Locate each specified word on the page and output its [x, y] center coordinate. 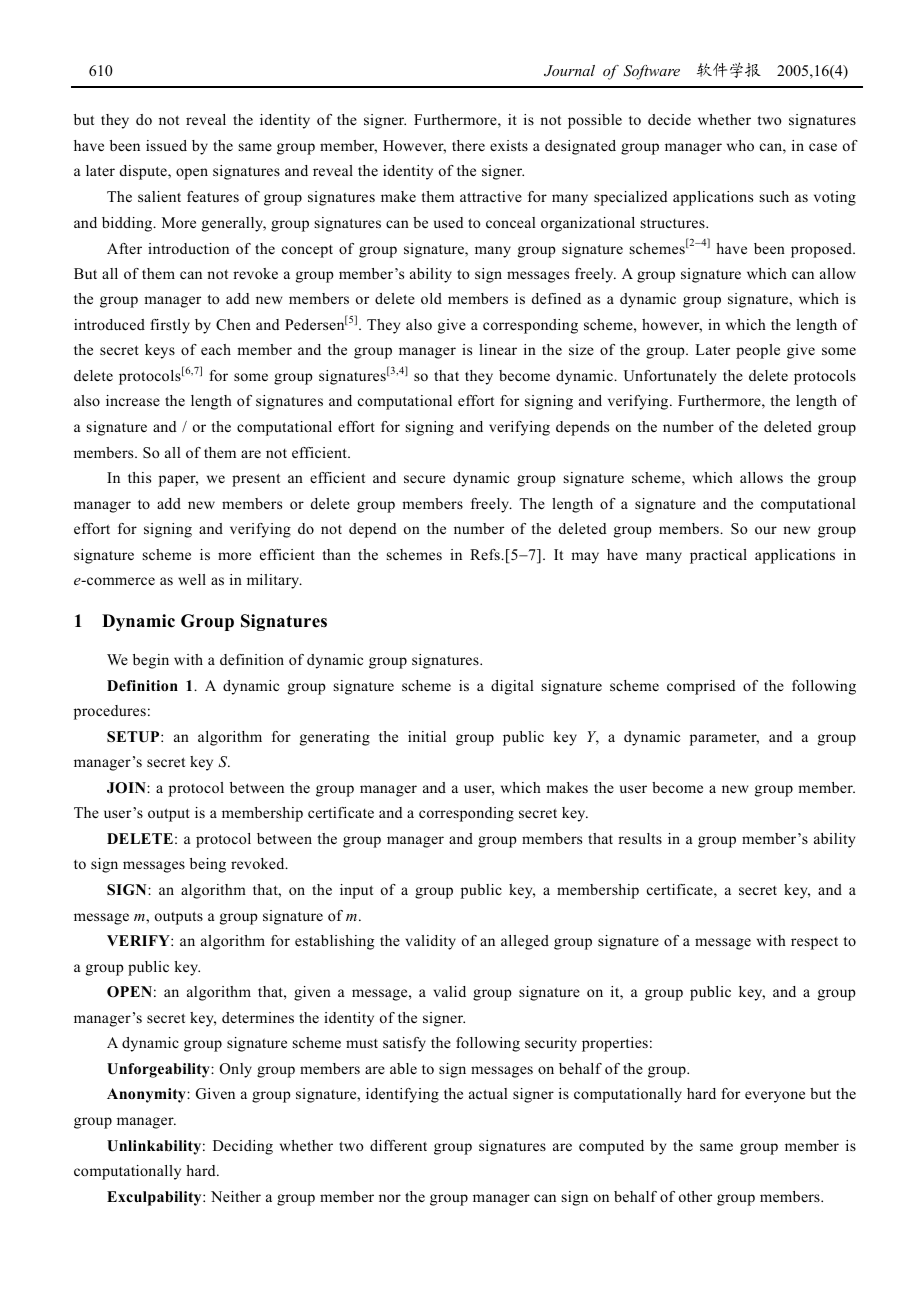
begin [151, 661]
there [468, 145]
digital [512, 687]
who [740, 145]
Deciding [243, 1147]
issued [166, 145]
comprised [701, 687]
